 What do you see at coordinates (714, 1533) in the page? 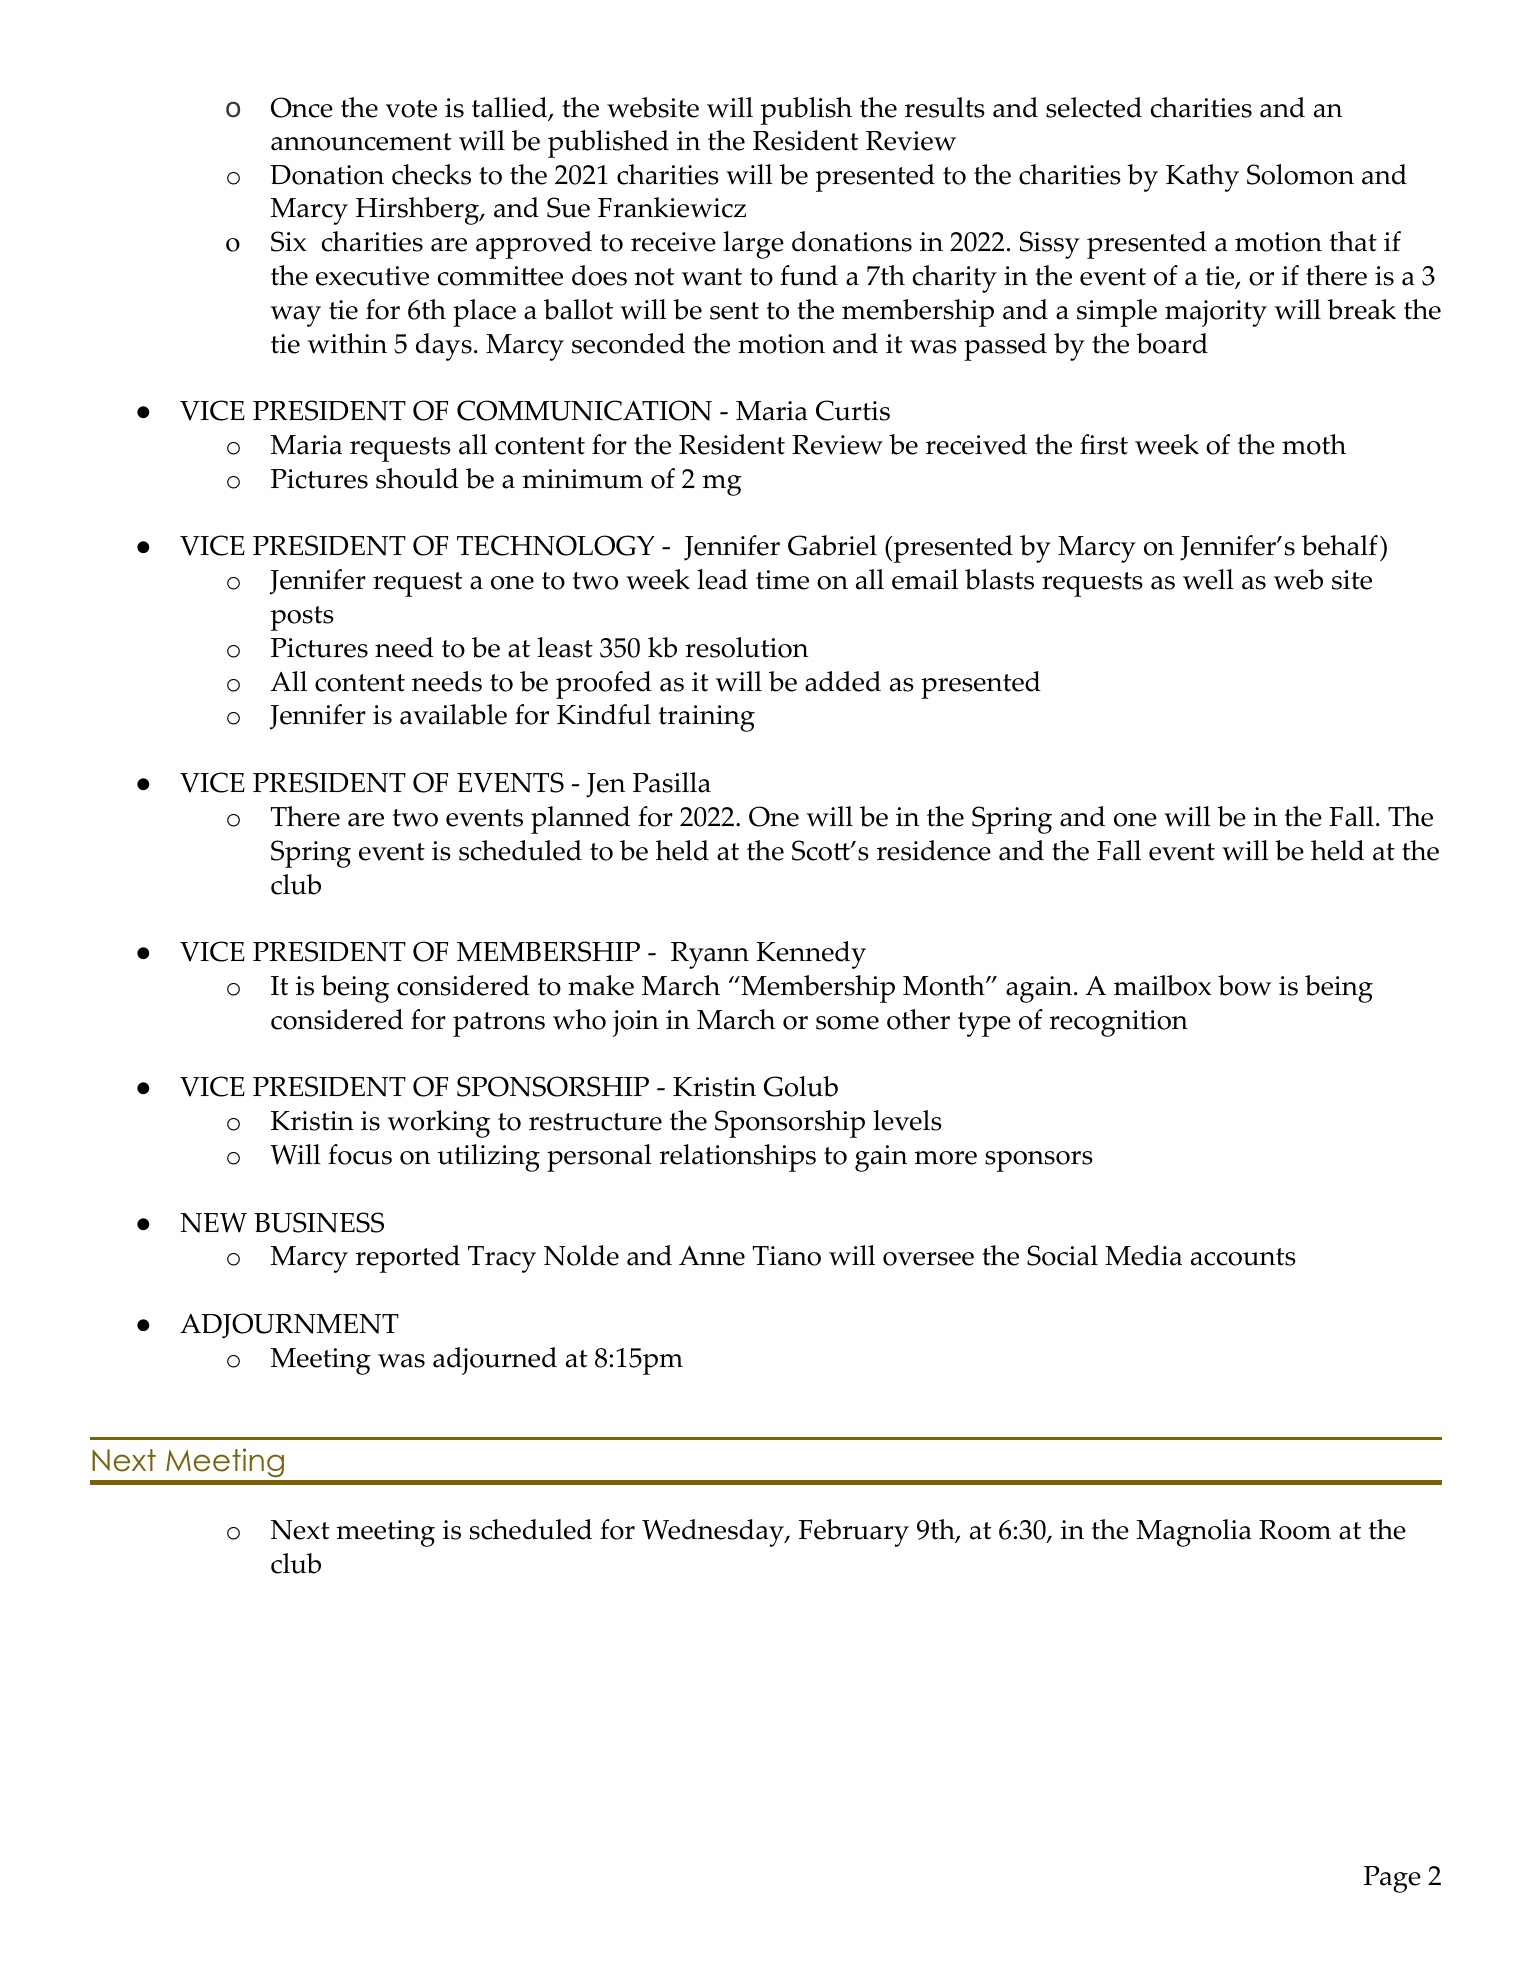
I see `Wednesday` at bounding box center [714, 1533].
